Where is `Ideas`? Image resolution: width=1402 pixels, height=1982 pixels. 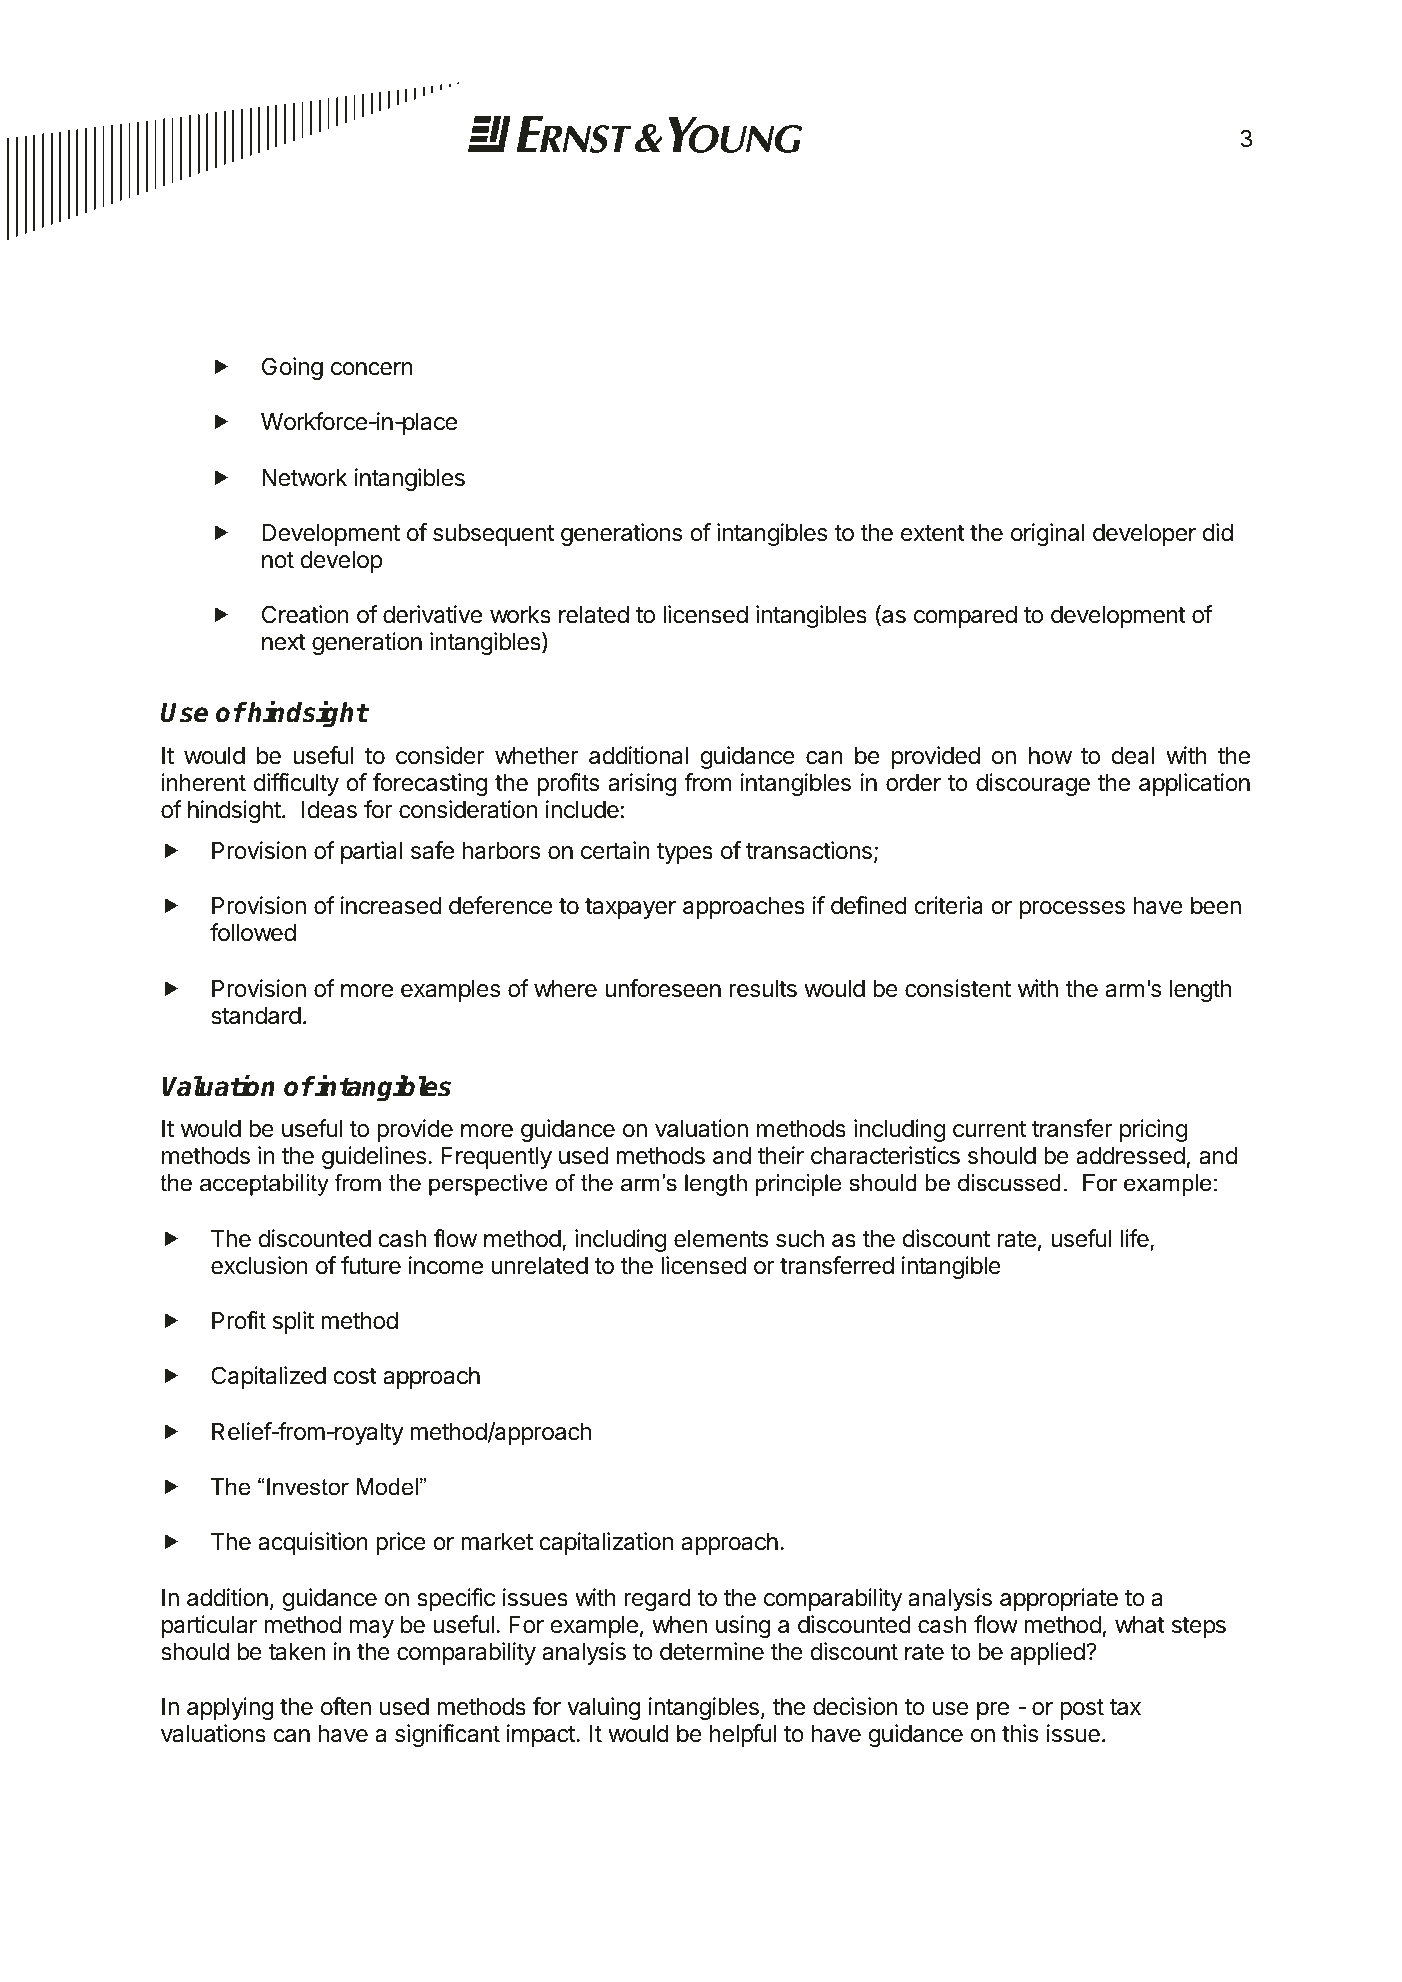
Ideas is located at coordinates (329, 810).
